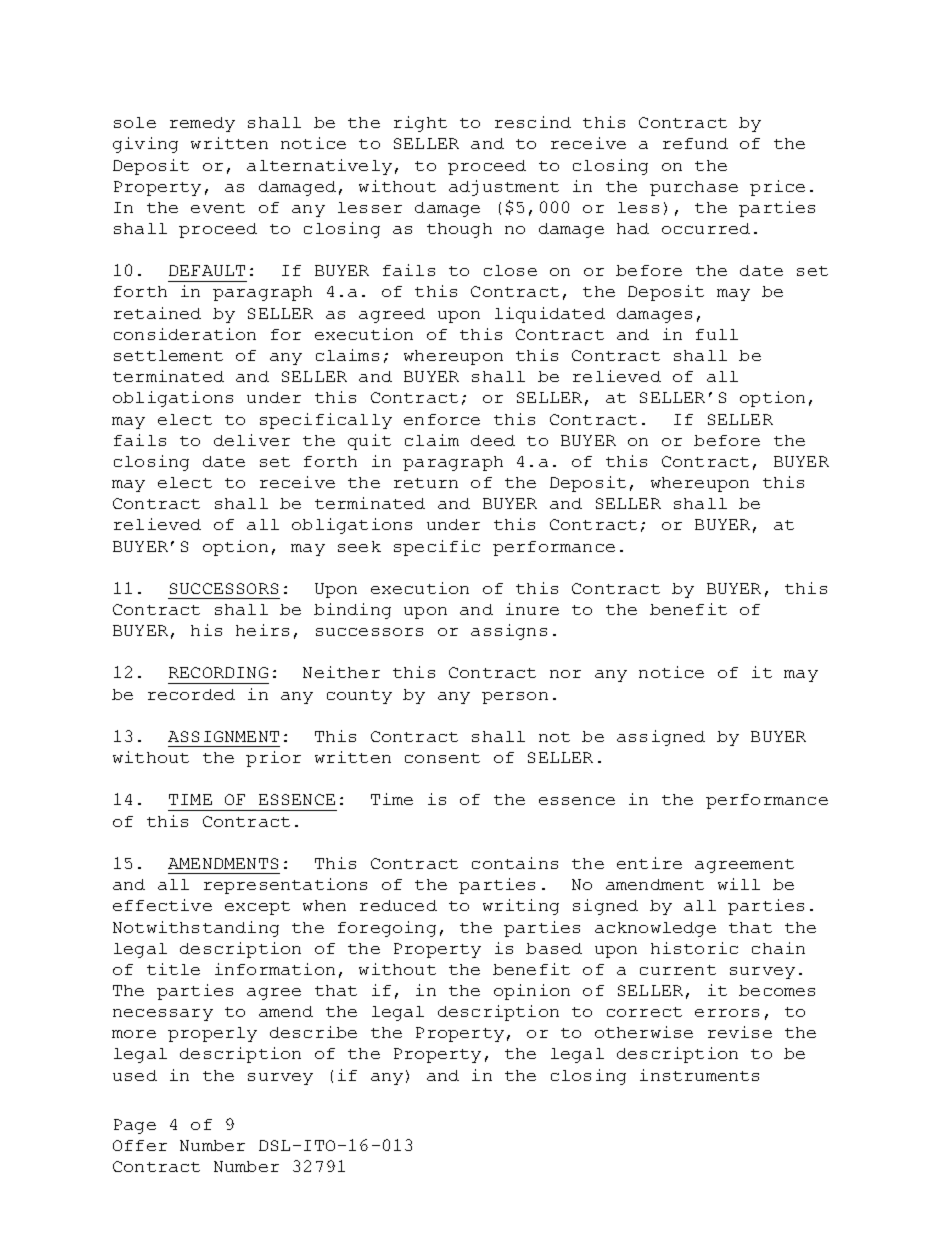  Describe the element at coordinates (532, 992) in the screenshot. I see `opinion` at that location.
